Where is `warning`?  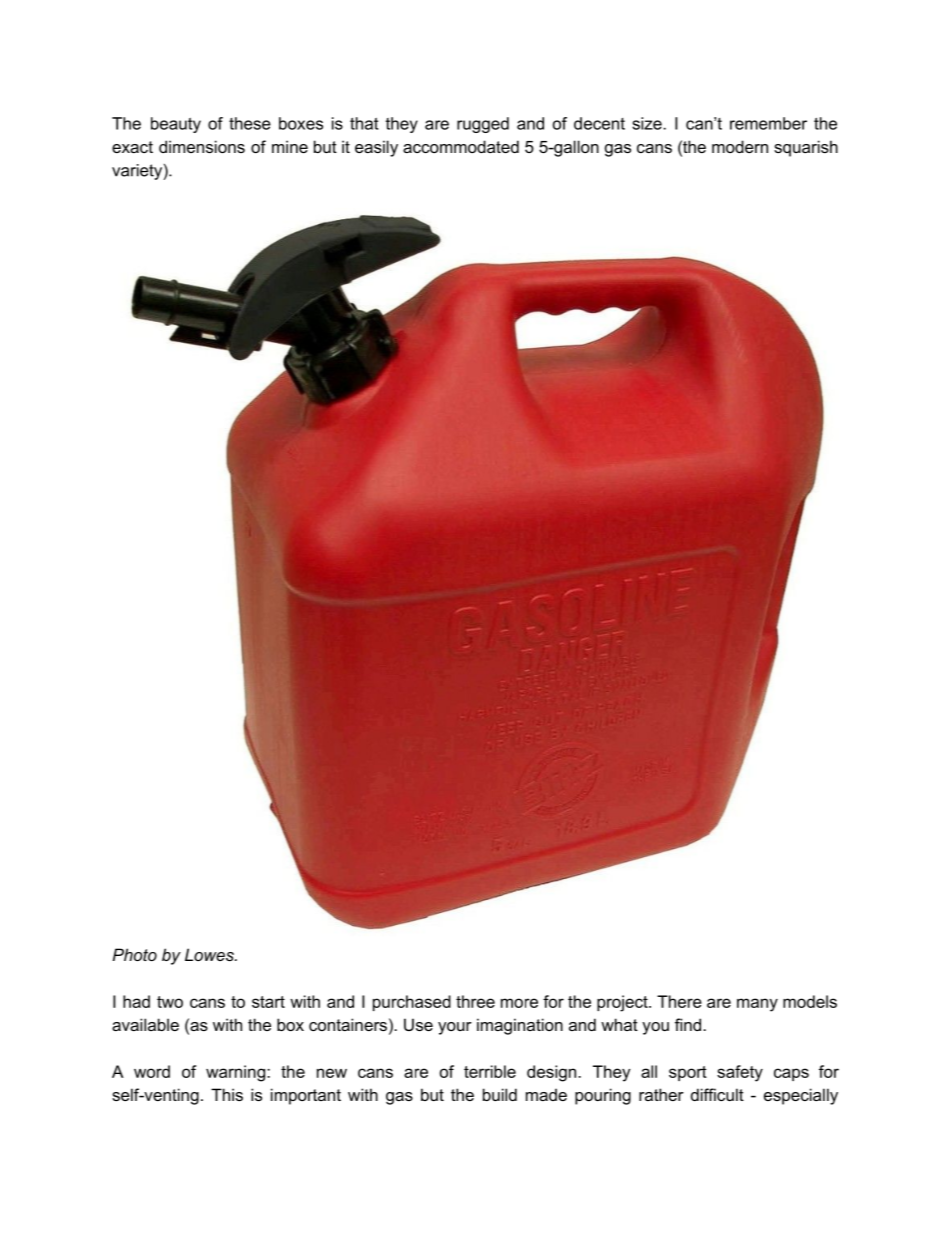
warning is located at coordinates (235, 1073).
